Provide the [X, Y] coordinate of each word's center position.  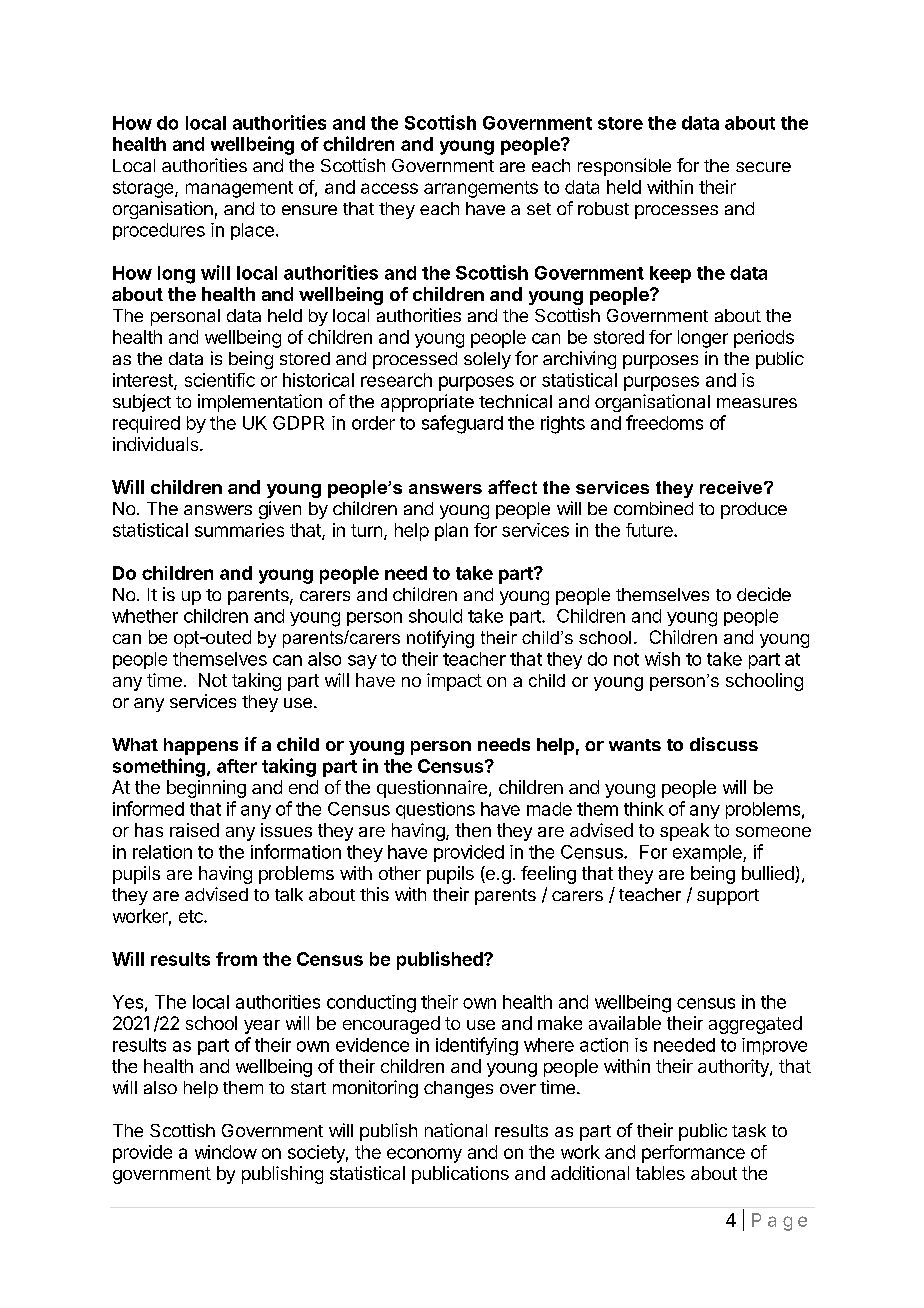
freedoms [664, 422]
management [239, 189]
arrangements [481, 189]
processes [676, 212]
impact [454, 682]
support [728, 897]
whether [145, 616]
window [226, 1152]
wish [662, 659]
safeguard [462, 424]
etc [192, 916]
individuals [157, 444]
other [400, 873]
